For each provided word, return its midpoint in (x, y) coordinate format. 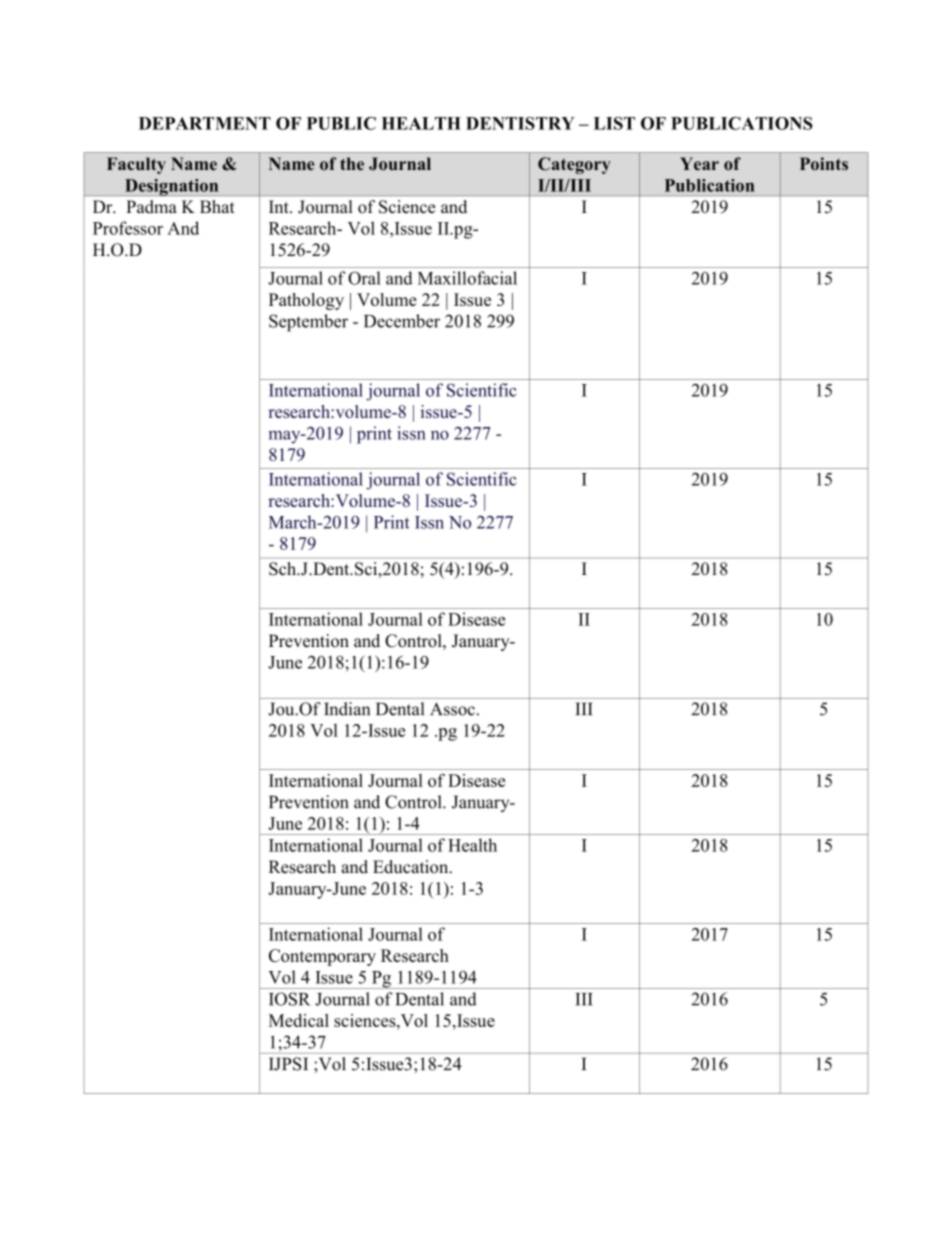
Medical (299, 1020)
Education (412, 867)
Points (824, 163)
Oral (364, 278)
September (308, 323)
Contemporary (322, 957)
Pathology (306, 301)
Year (699, 164)
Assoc (452, 709)
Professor (128, 228)
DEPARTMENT (205, 123)
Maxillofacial (467, 278)
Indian (347, 709)
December (402, 321)
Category (574, 165)
